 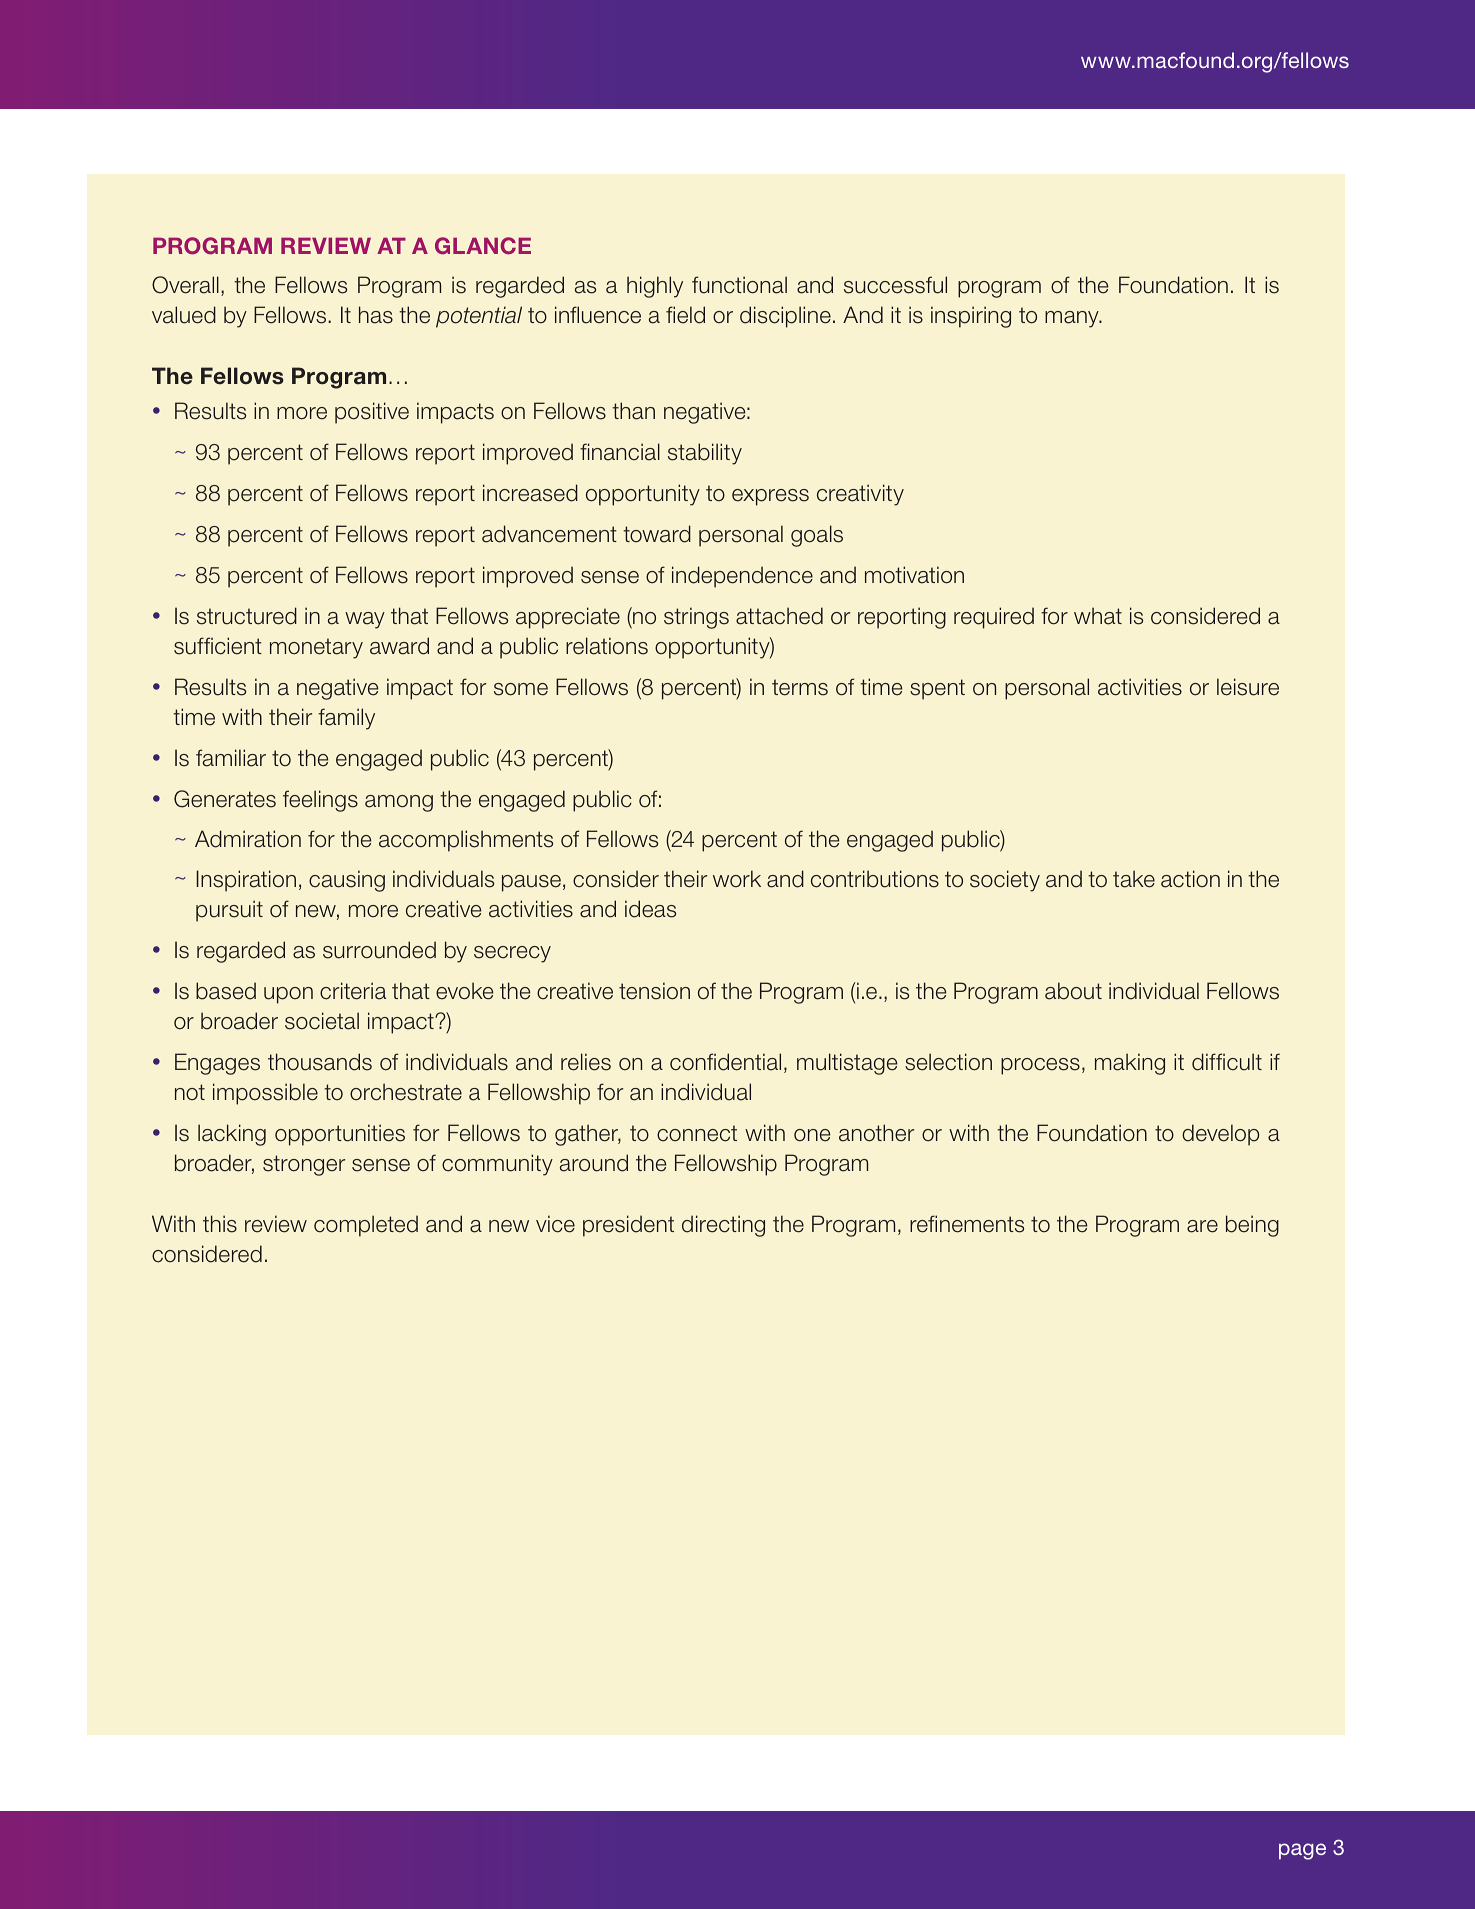 What do you see at coordinates (1302, 1851) in the image?
I see `page` at bounding box center [1302, 1851].
